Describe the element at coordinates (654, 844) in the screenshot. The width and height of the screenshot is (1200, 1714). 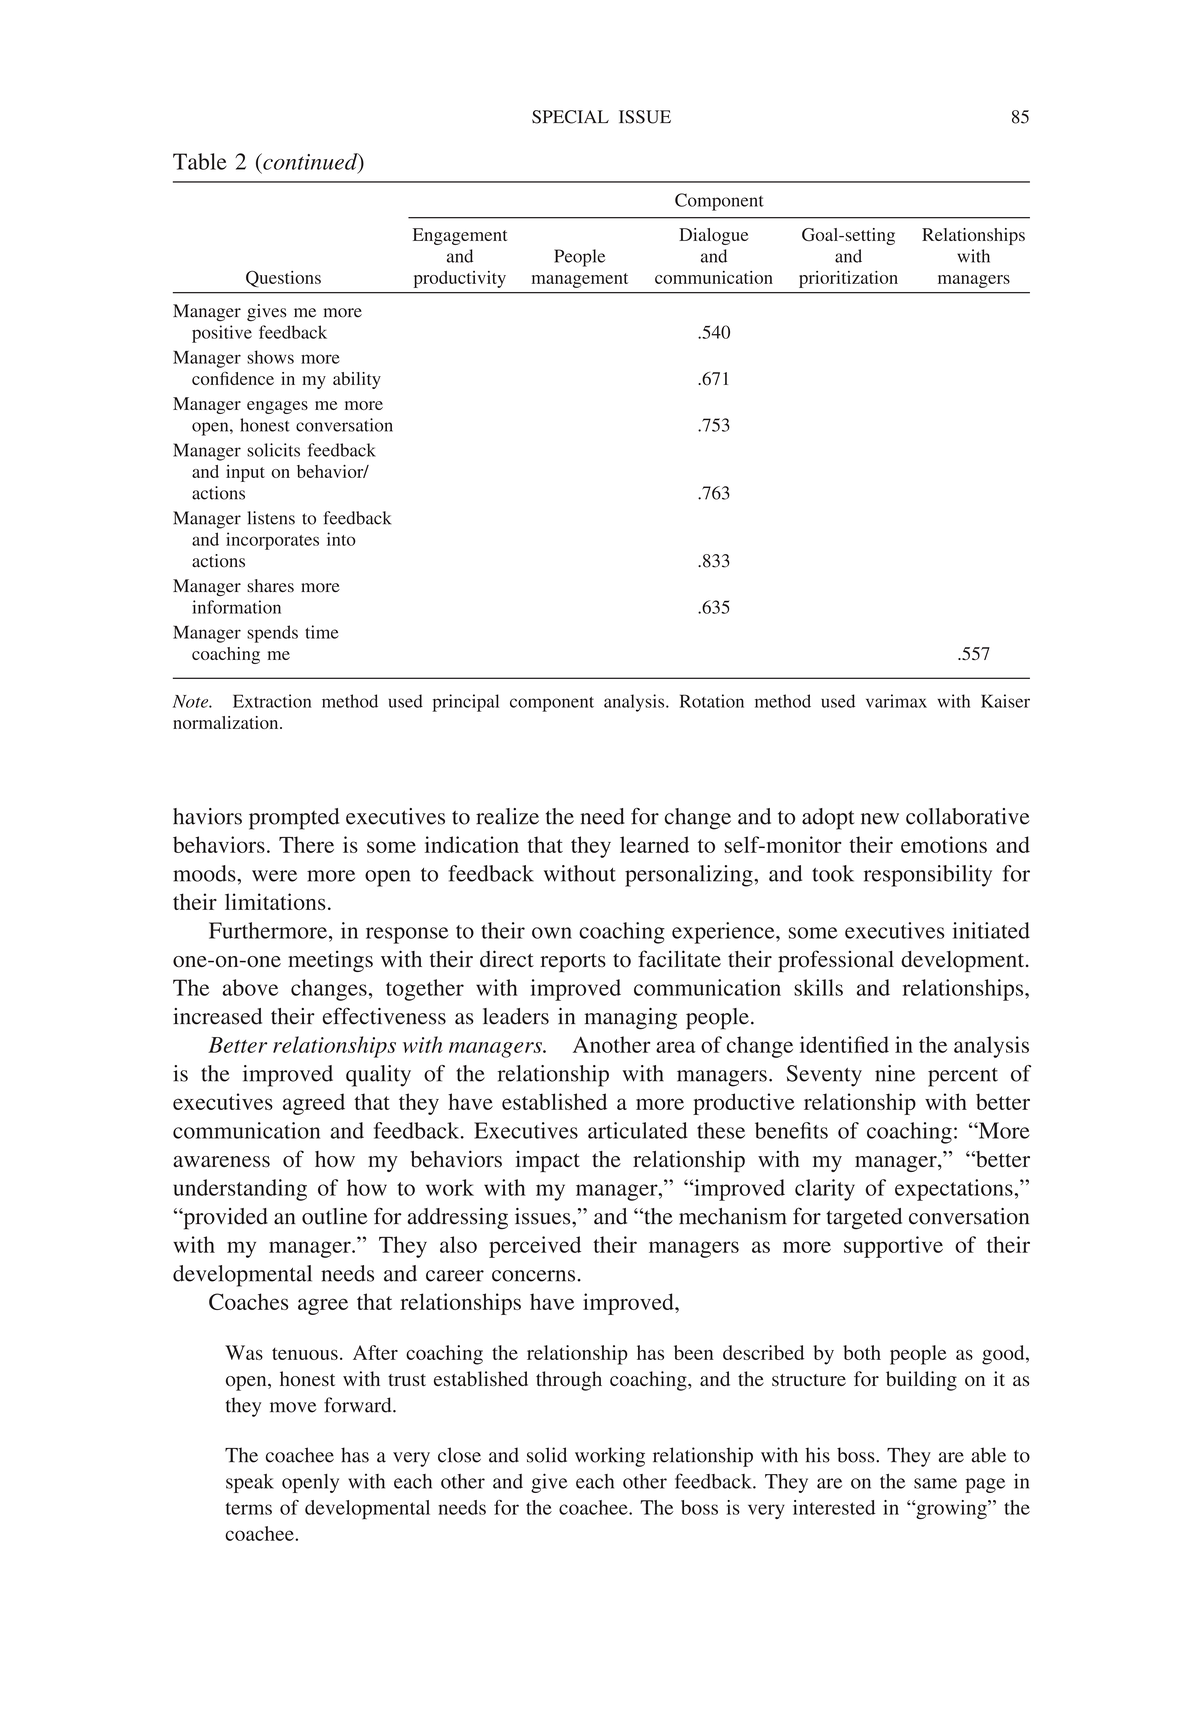
I see `learned` at that location.
